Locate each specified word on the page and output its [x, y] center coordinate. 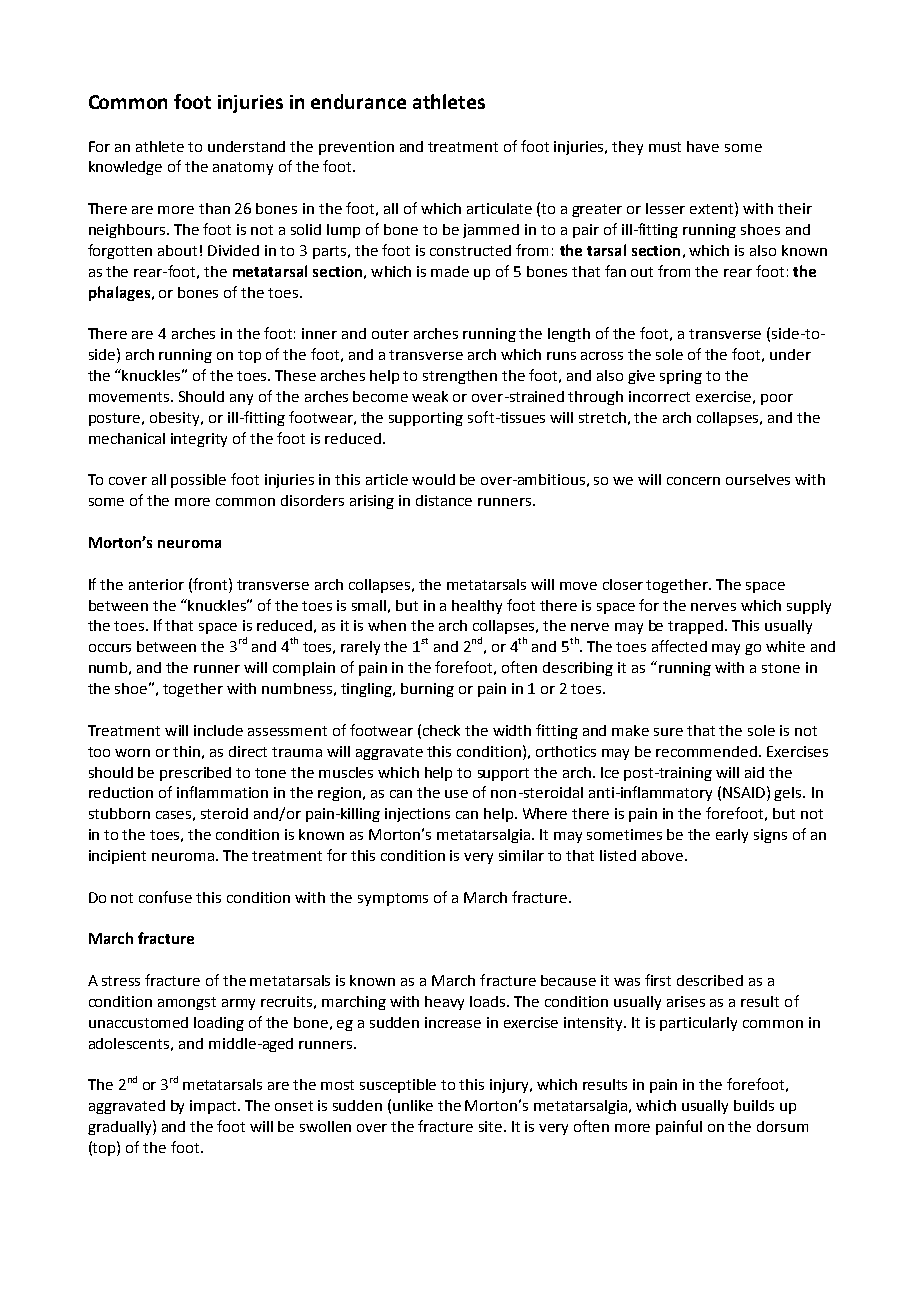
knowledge [125, 168]
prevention [356, 148]
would [433, 479]
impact [215, 1107]
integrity [199, 440]
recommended [706, 751]
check [441, 730]
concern [693, 481]
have [703, 146]
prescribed [195, 774]
